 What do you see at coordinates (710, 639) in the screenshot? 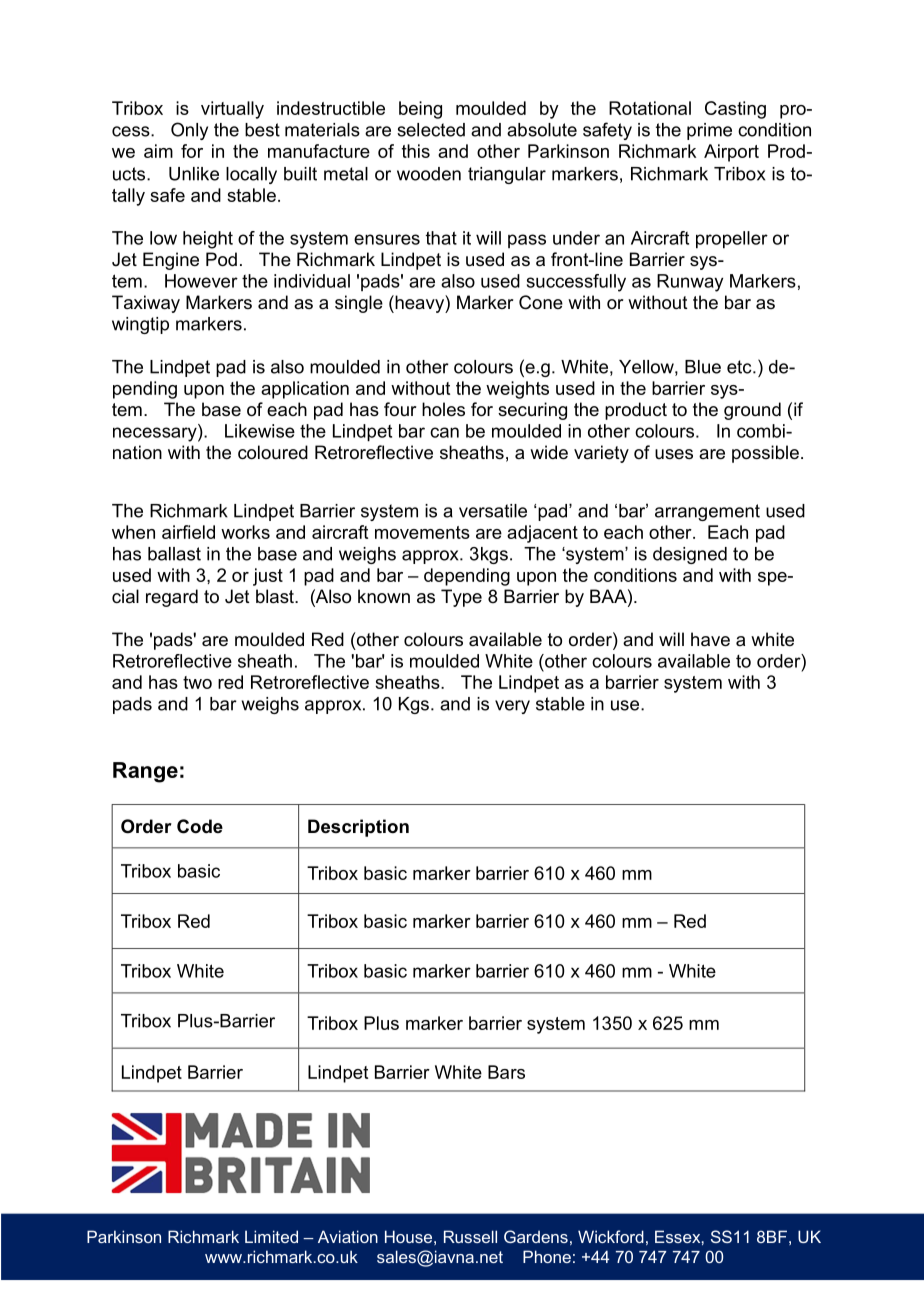
I see `have` at bounding box center [710, 639].
